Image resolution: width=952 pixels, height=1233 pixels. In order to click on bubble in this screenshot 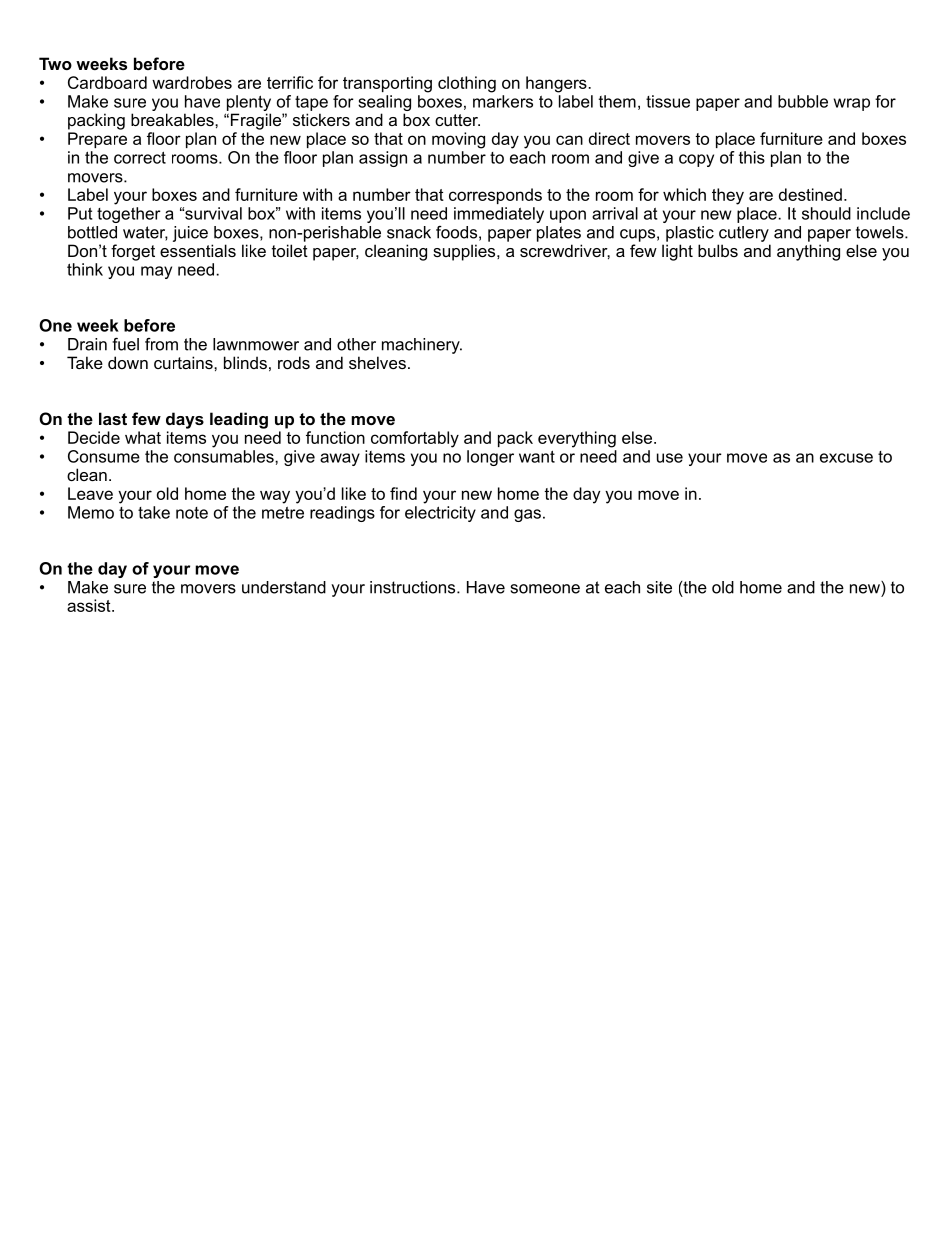, I will do `click(803, 101)`.
